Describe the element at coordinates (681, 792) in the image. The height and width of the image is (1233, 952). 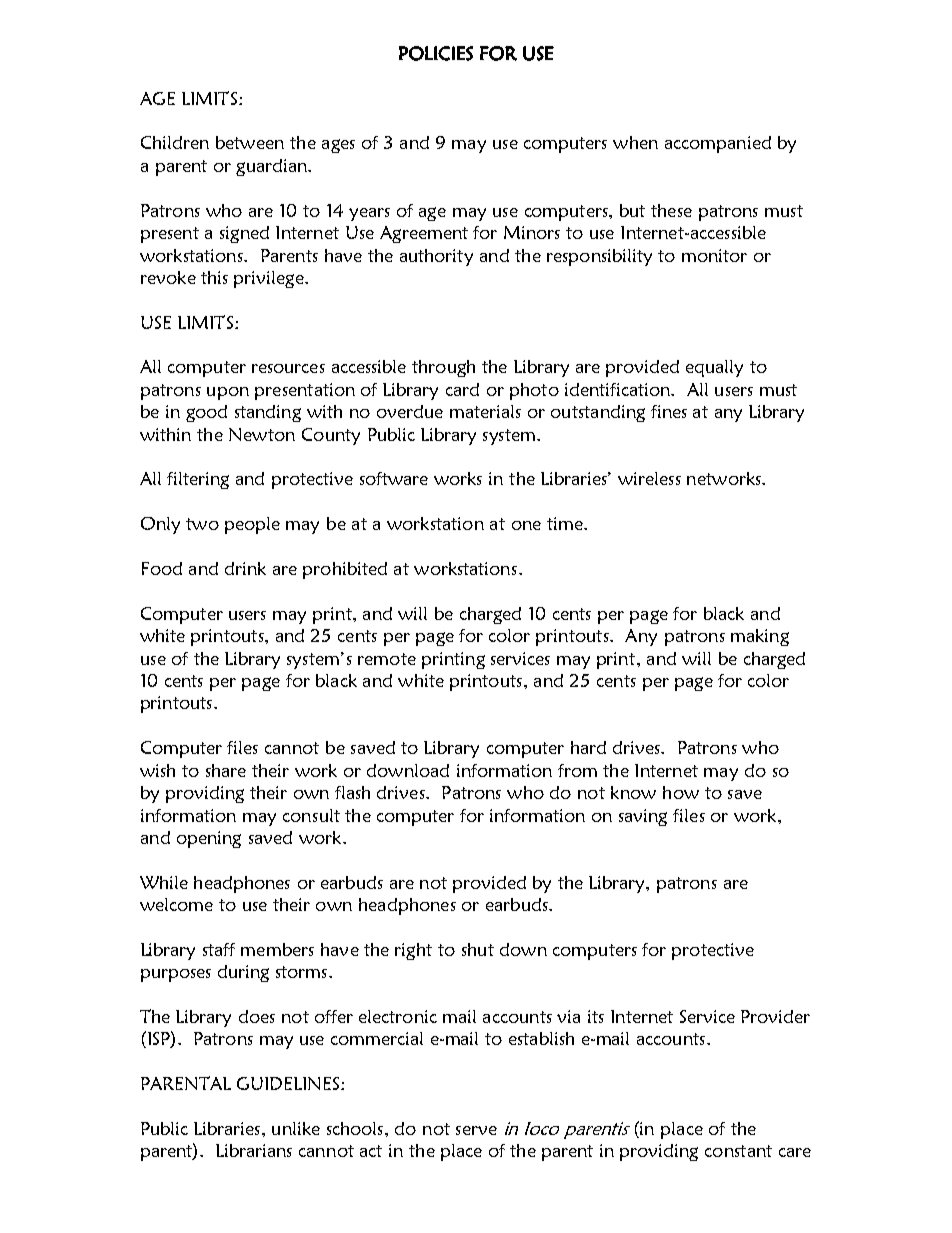
I see `how` at that location.
